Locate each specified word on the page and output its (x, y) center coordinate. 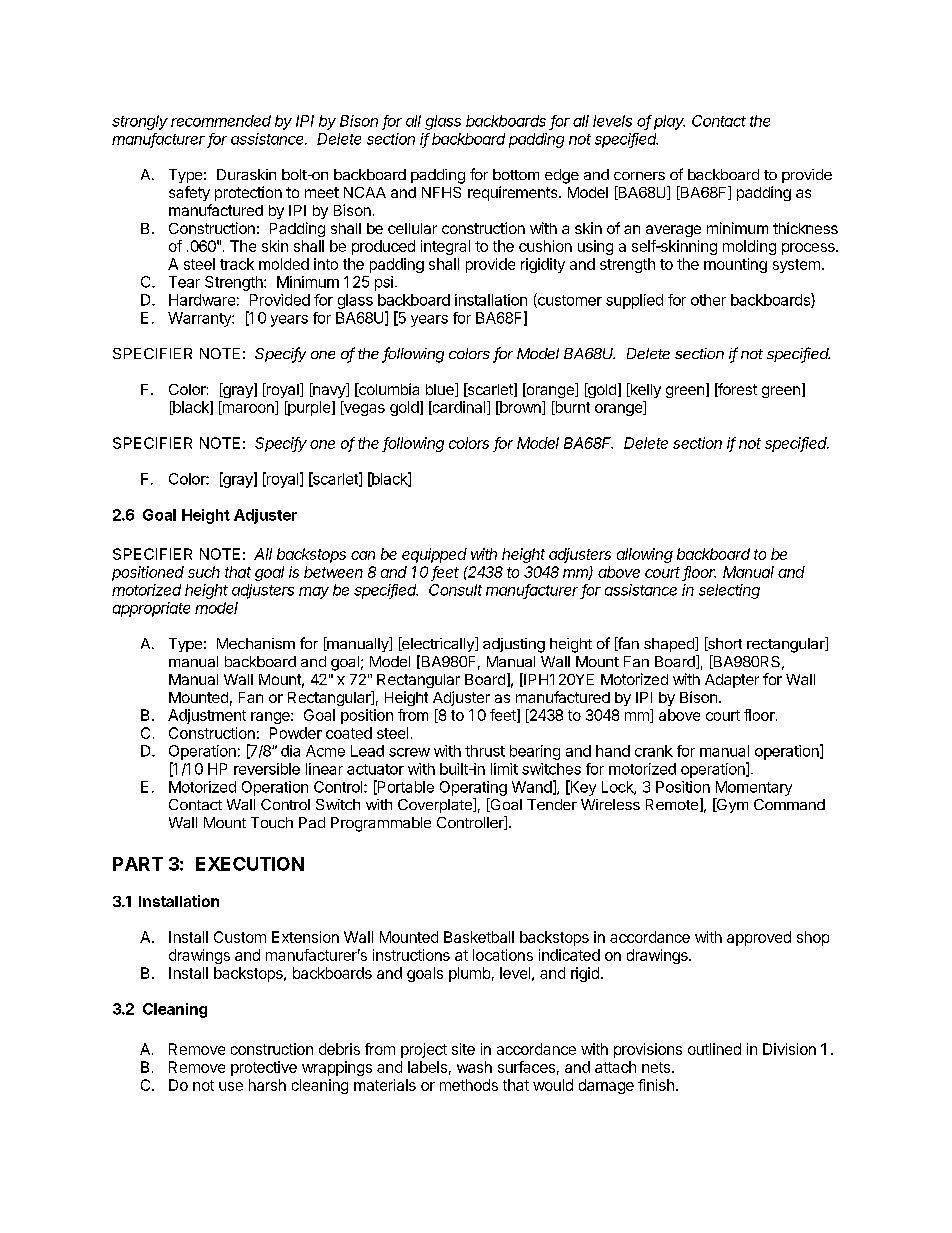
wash (474, 1067)
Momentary (754, 788)
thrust (485, 751)
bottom (516, 174)
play (669, 122)
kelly (644, 390)
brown (520, 408)
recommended (221, 121)
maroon (248, 409)
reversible (267, 769)
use (231, 1086)
